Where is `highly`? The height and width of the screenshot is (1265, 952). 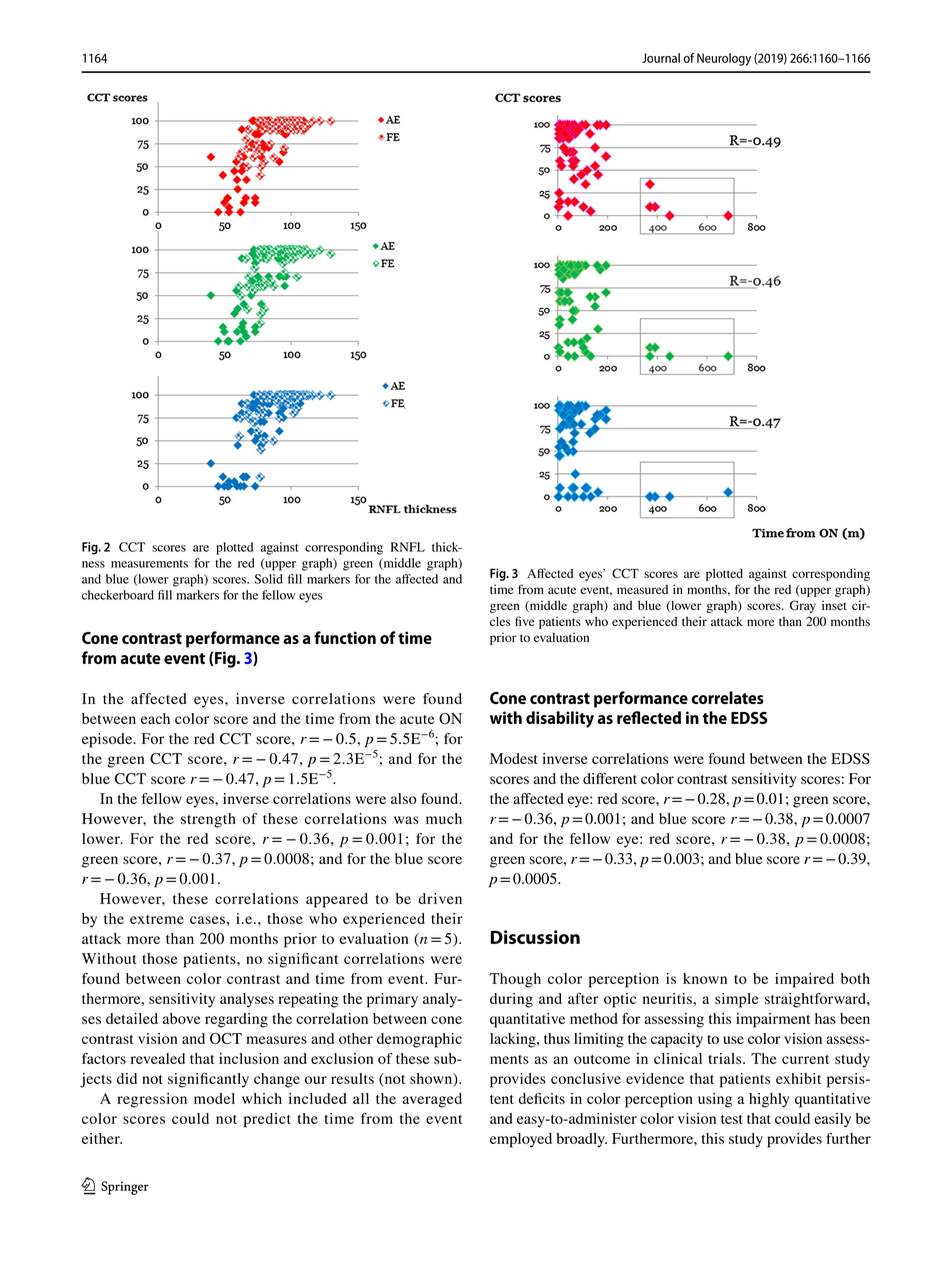
highly is located at coordinates (769, 1100).
